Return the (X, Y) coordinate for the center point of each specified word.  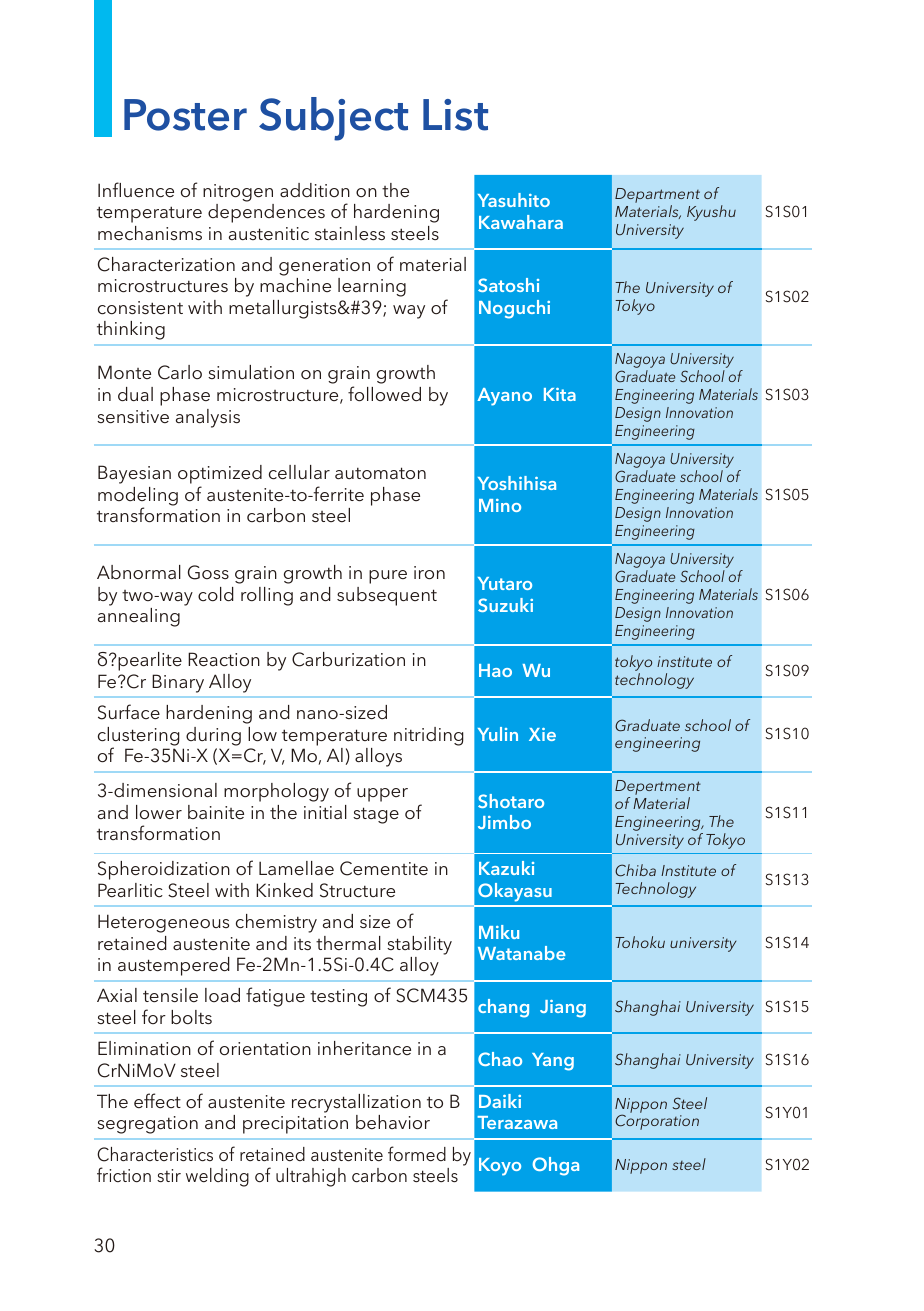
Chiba (635, 870)
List (455, 115)
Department (657, 197)
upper (382, 795)
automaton (380, 473)
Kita (560, 394)
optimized (220, 476)
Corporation (657, 1122)
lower (159, 812)
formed (417, 1154)
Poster (185, 115)
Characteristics (155, 1154)
